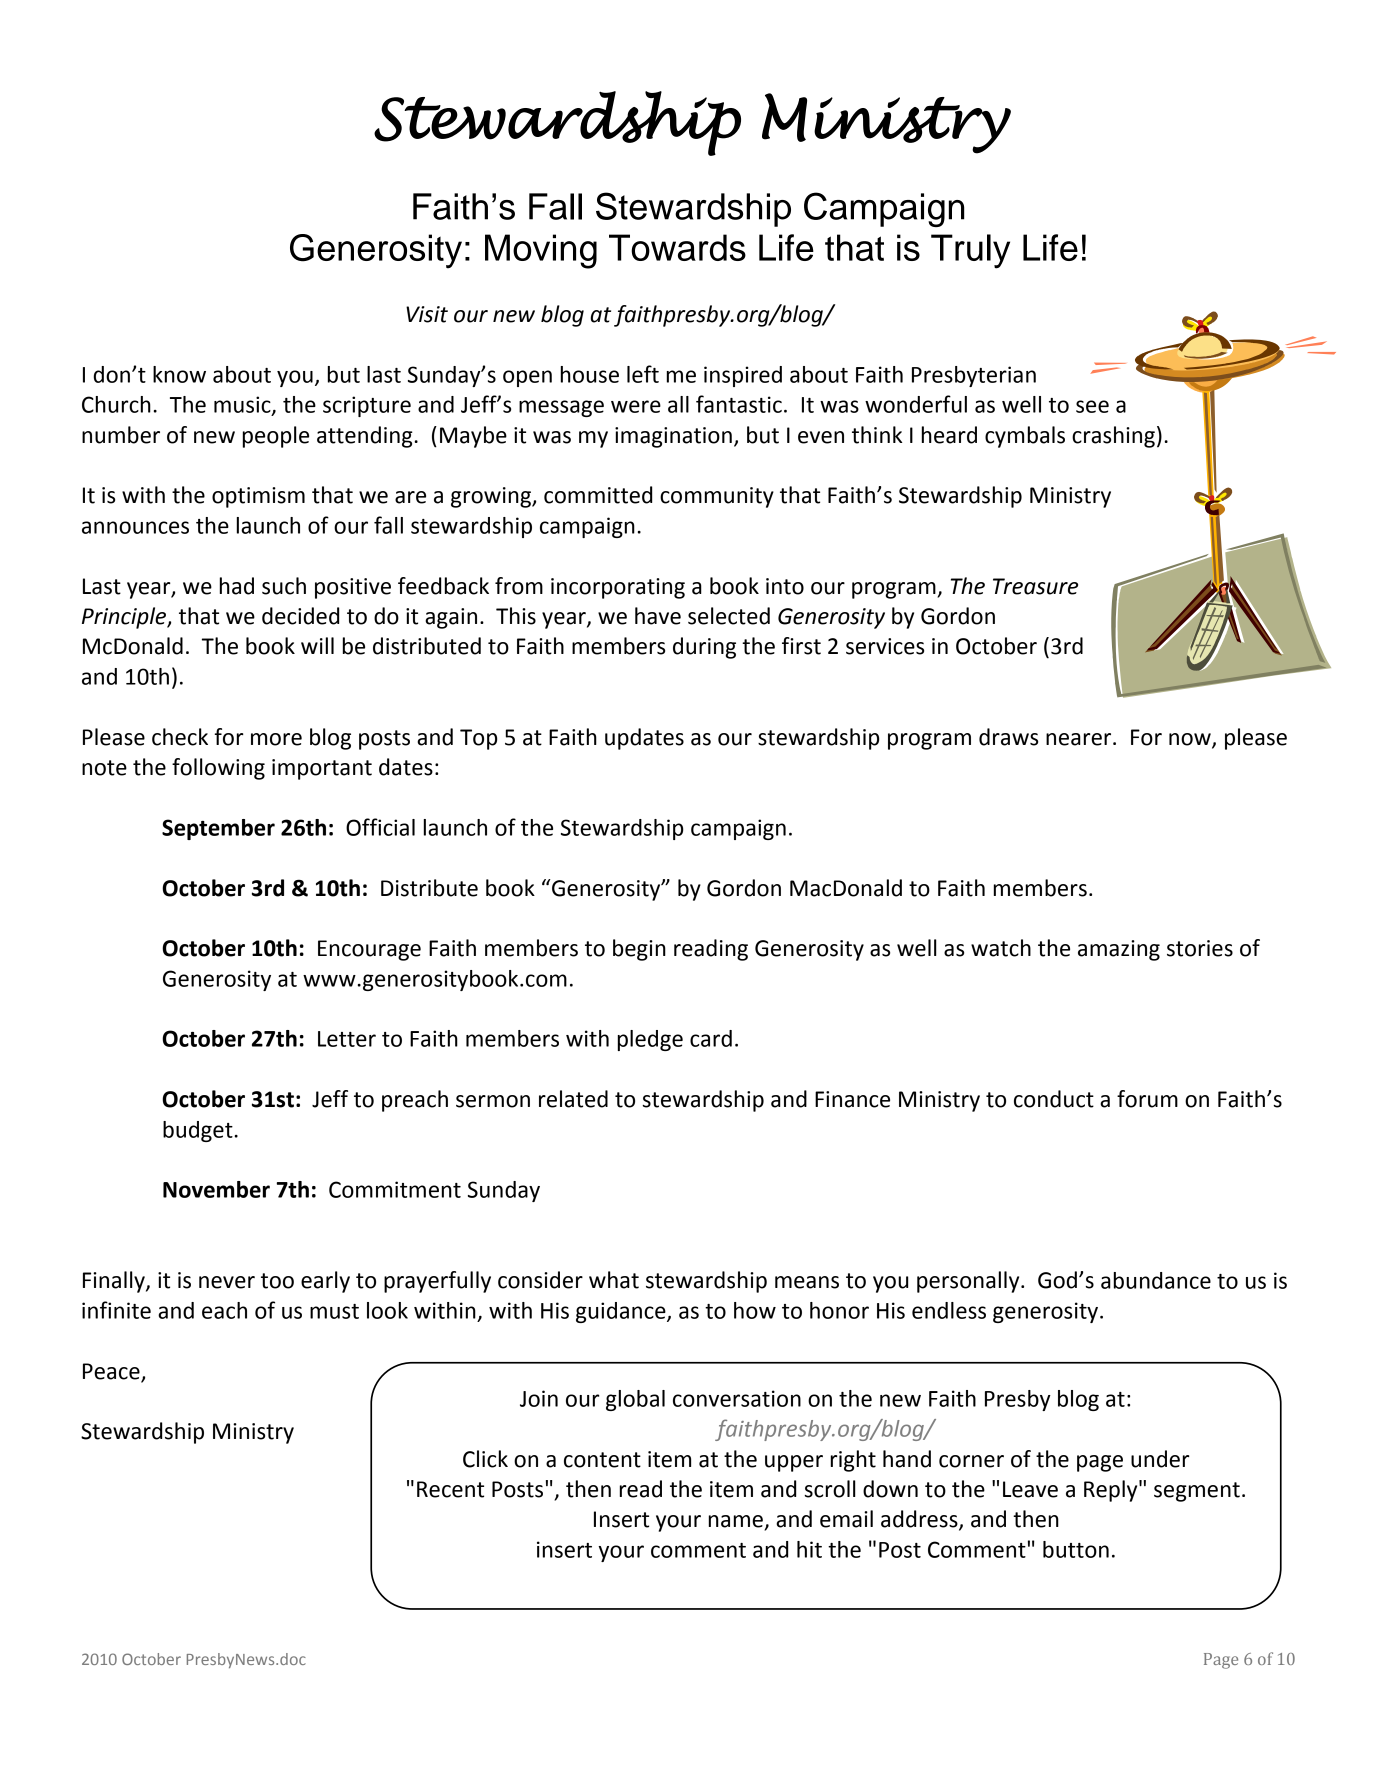  I want to click on Truly, so click(970, 251).
